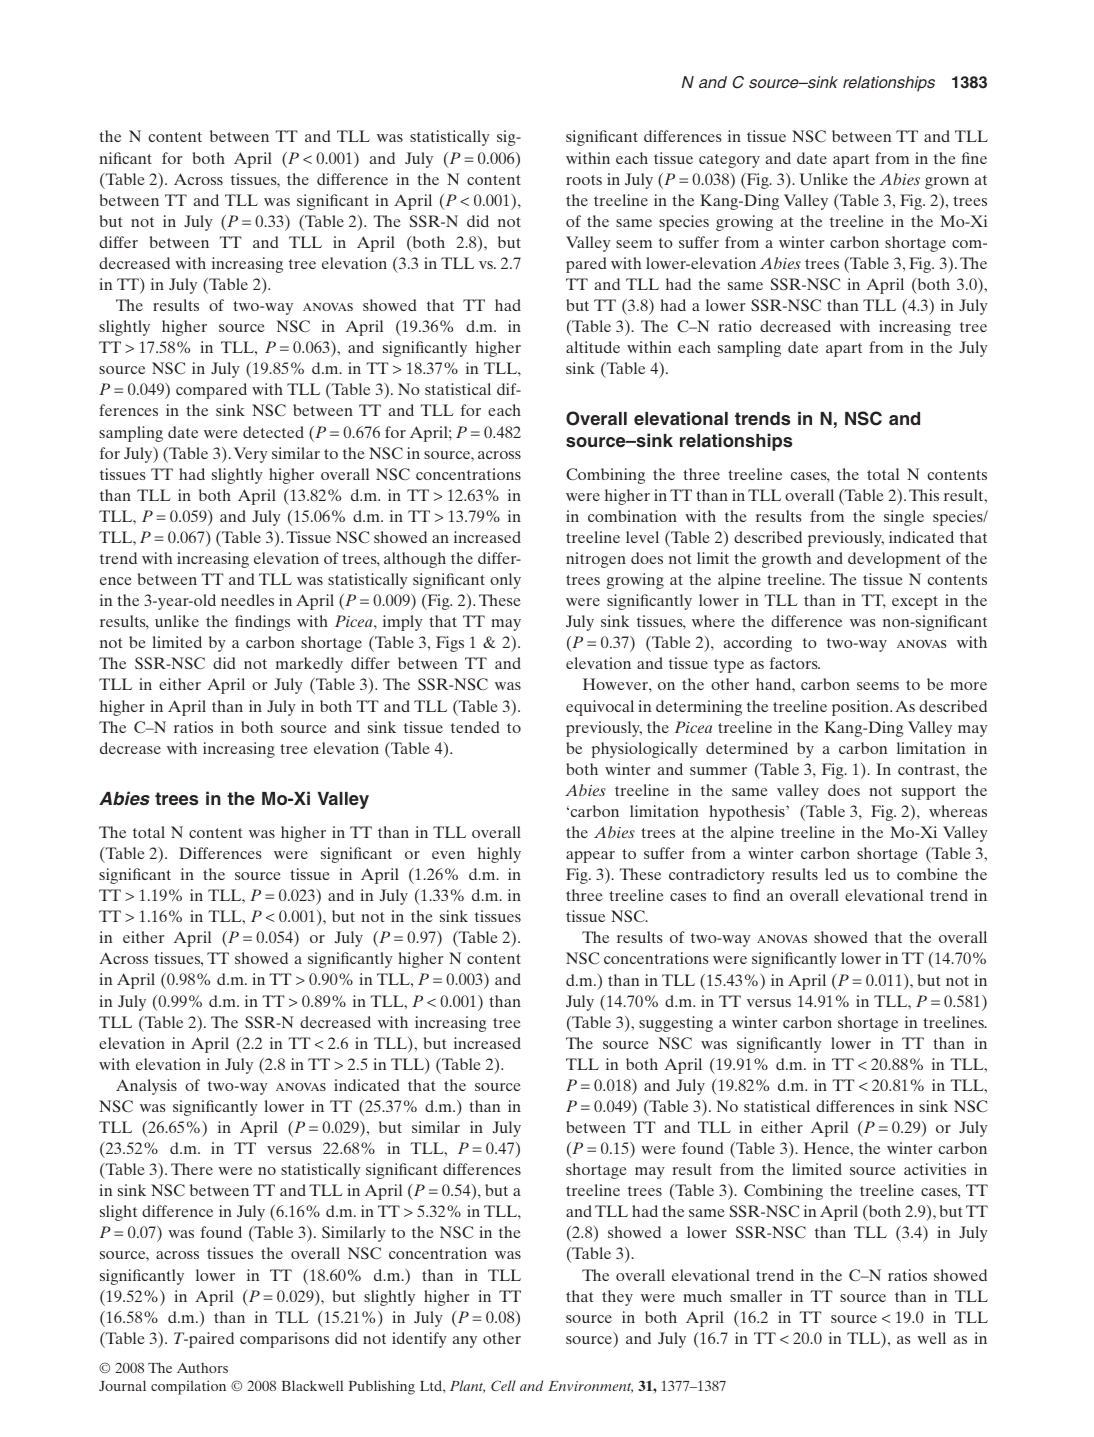 Image resolution: width=1094 pixels, height=1437 pixels. I want to click on roots, so click(584, 180).
